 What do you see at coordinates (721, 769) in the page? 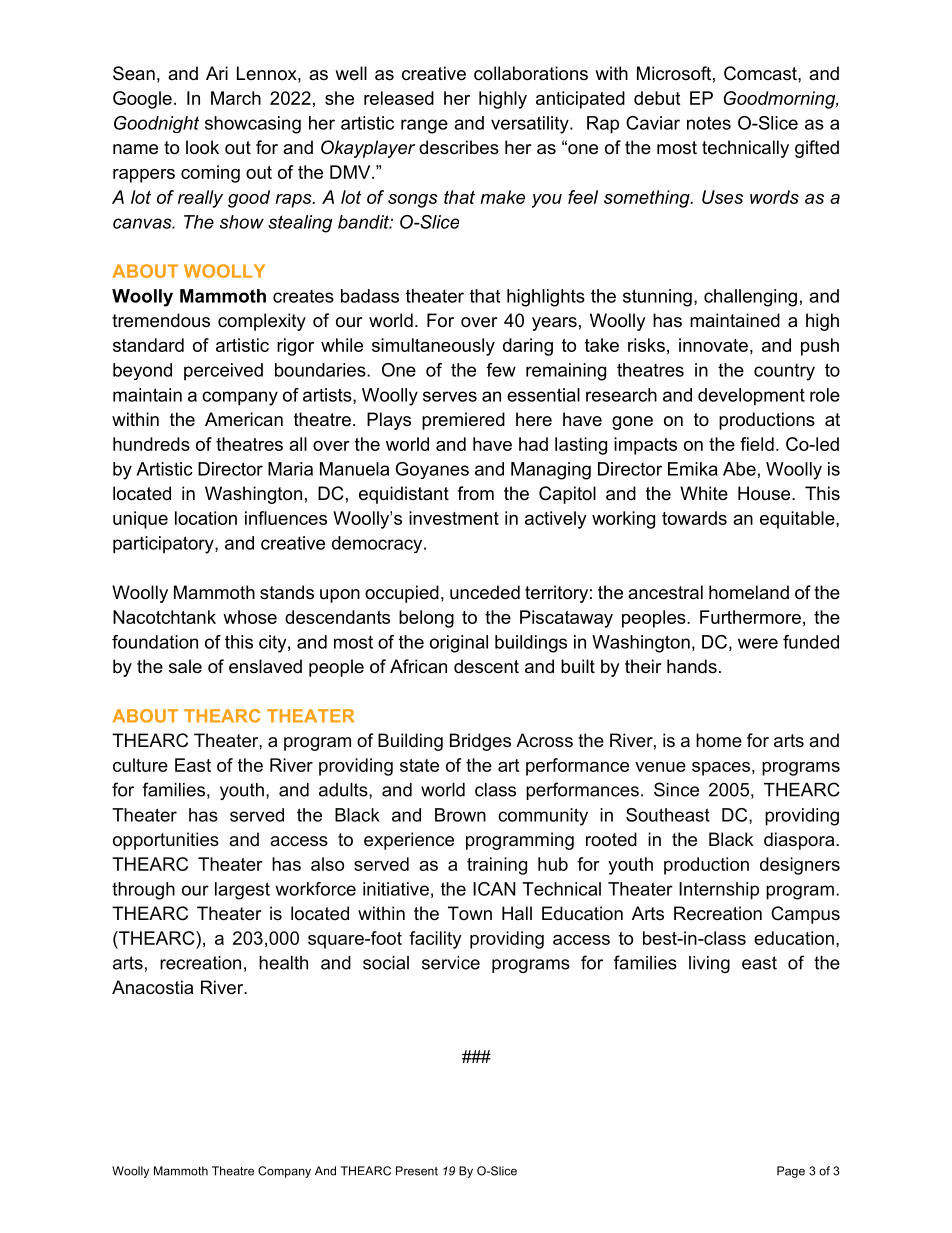
I see `spaces` at bounding box center [721, 769].
